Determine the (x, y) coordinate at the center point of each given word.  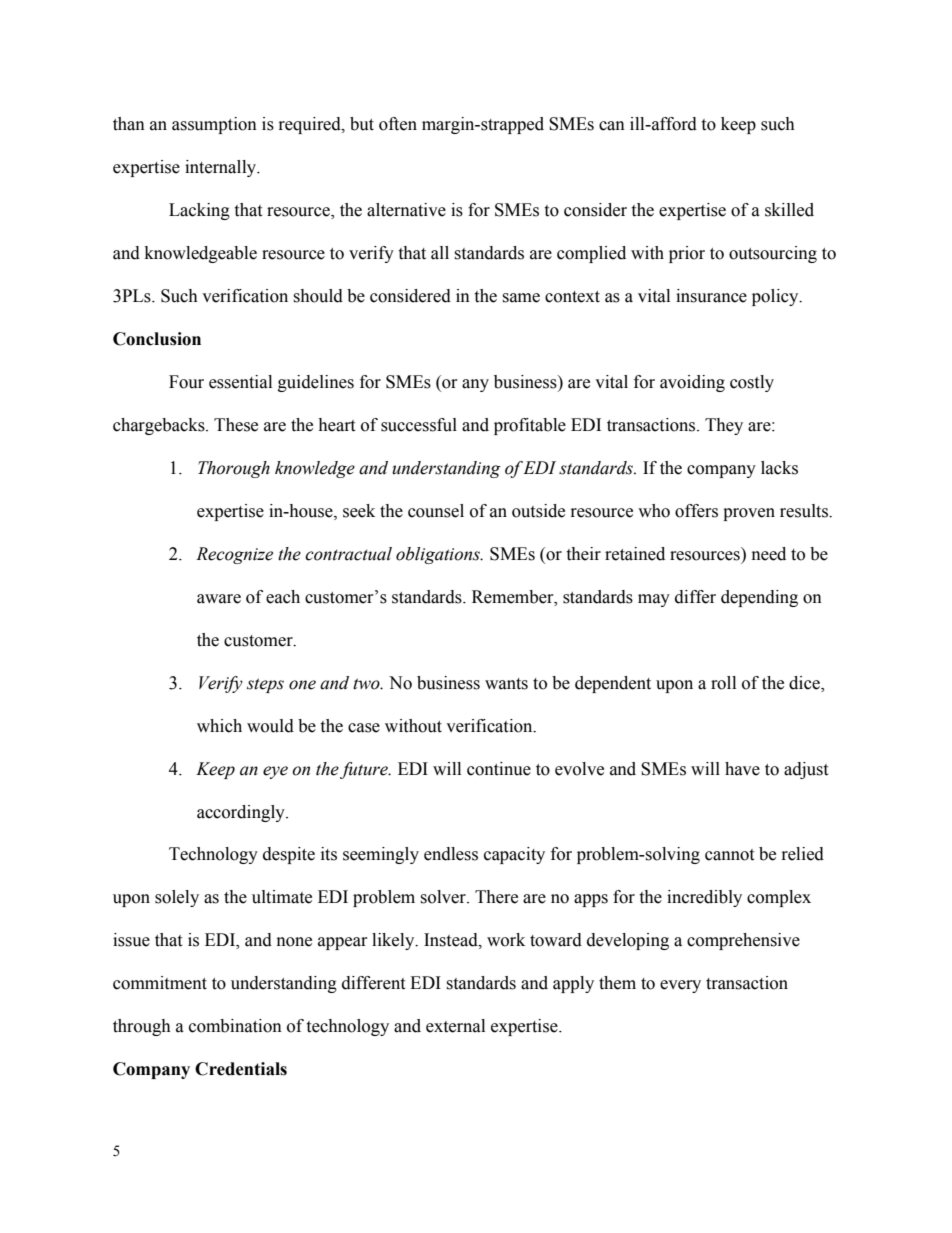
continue (499, 769)
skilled (789, 210)
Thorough (234, 469)
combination (235, 1026)
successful (419, 425)
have (742, 769)
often (398, 124)
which (219, 726)
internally (222, 168)
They (724, 426)
